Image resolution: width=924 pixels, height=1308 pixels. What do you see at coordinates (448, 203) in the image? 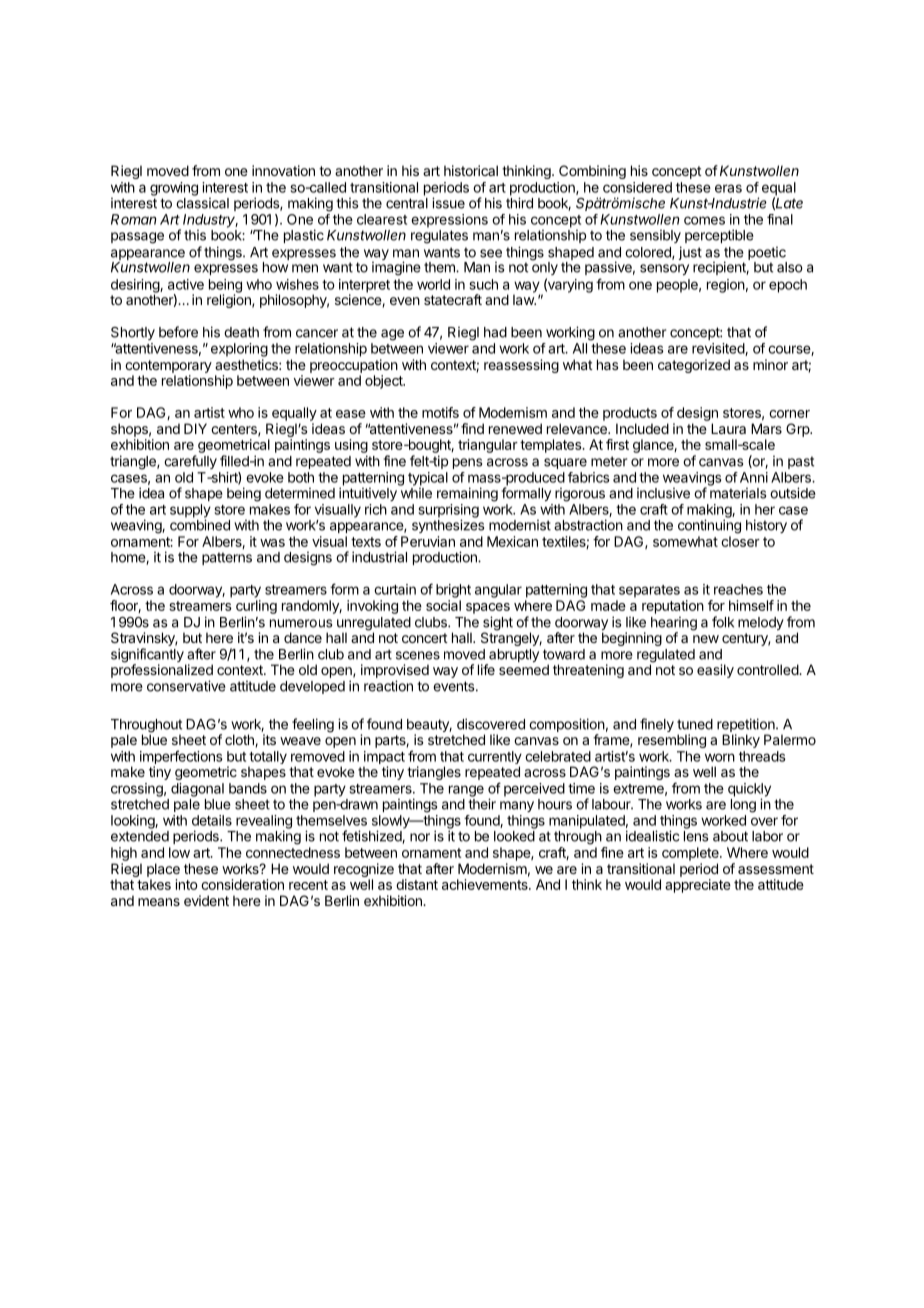
I see `issue` at bounding box center [448, 203].
